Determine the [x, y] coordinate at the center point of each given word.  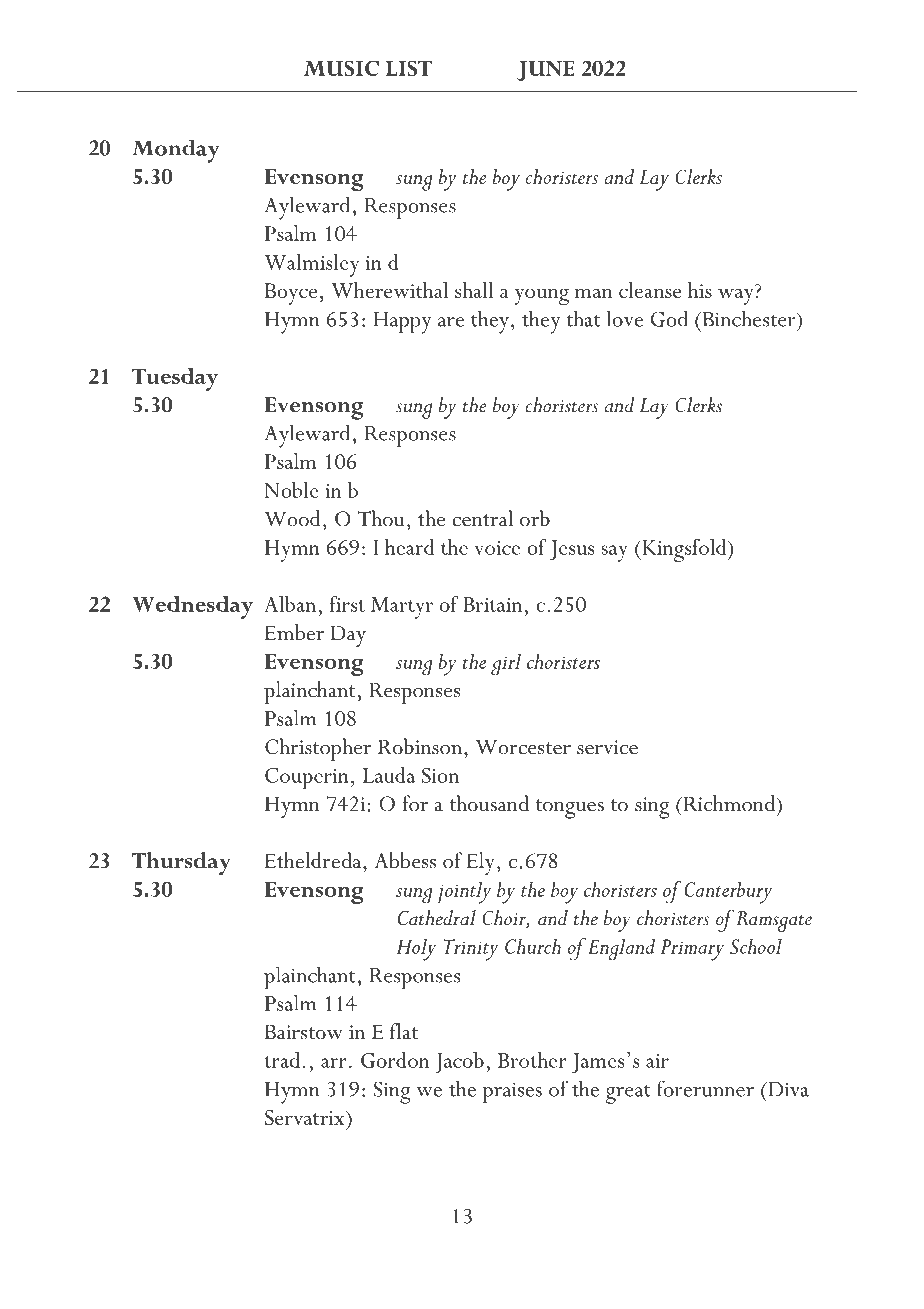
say [614, 553]
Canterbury [728, 893]
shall [474, 290]
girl [506, 664]
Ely [481, 863]
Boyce [291, 294]
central [482, 518]
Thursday [181, 864]
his [700, 290]
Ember [294, 632]
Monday [176, 151]
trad [282, 1060]
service [607, 747]
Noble [291, 490]
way [736, 296]
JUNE [546, 71]
